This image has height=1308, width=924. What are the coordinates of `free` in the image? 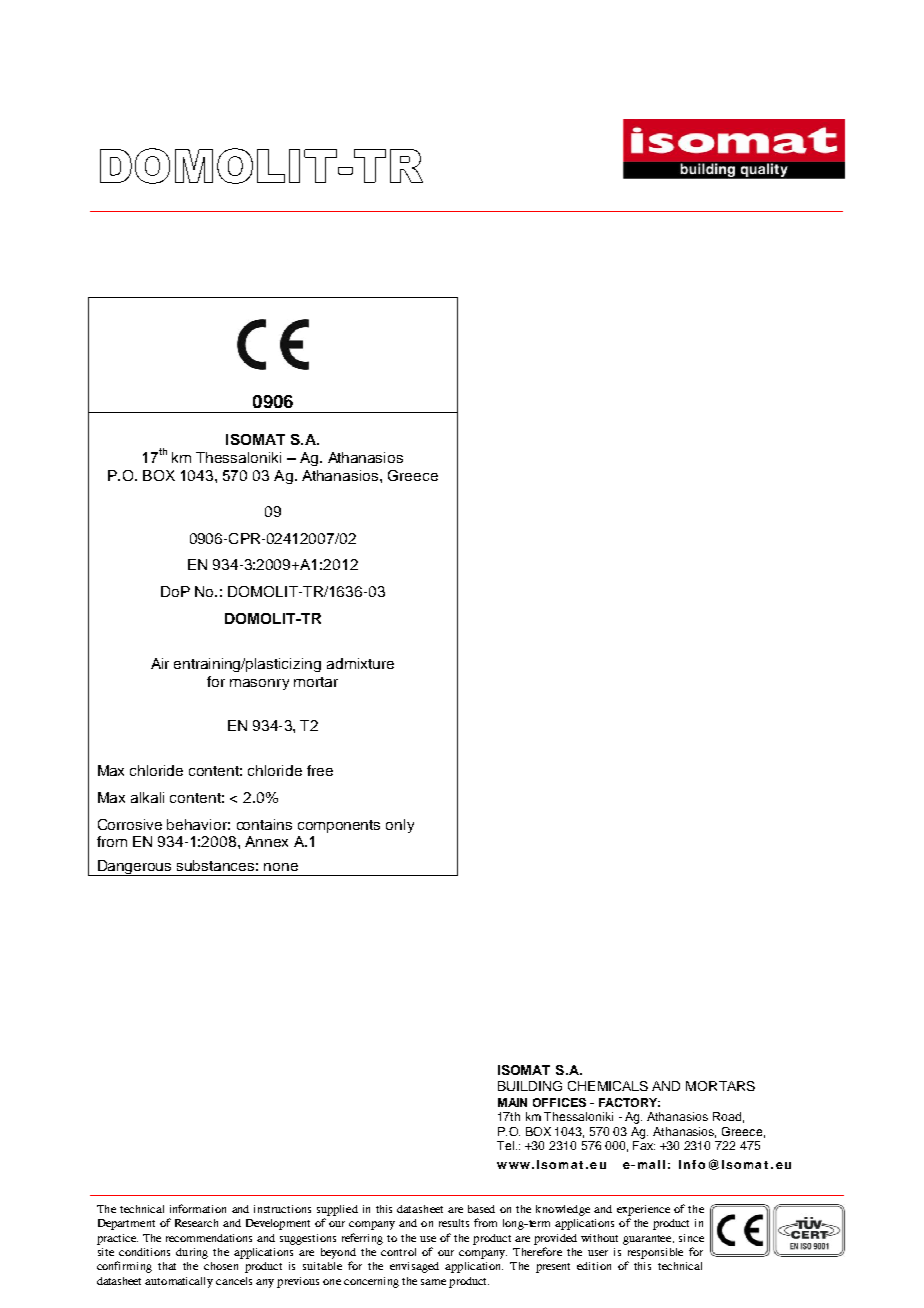 It's located at (320, 770).
